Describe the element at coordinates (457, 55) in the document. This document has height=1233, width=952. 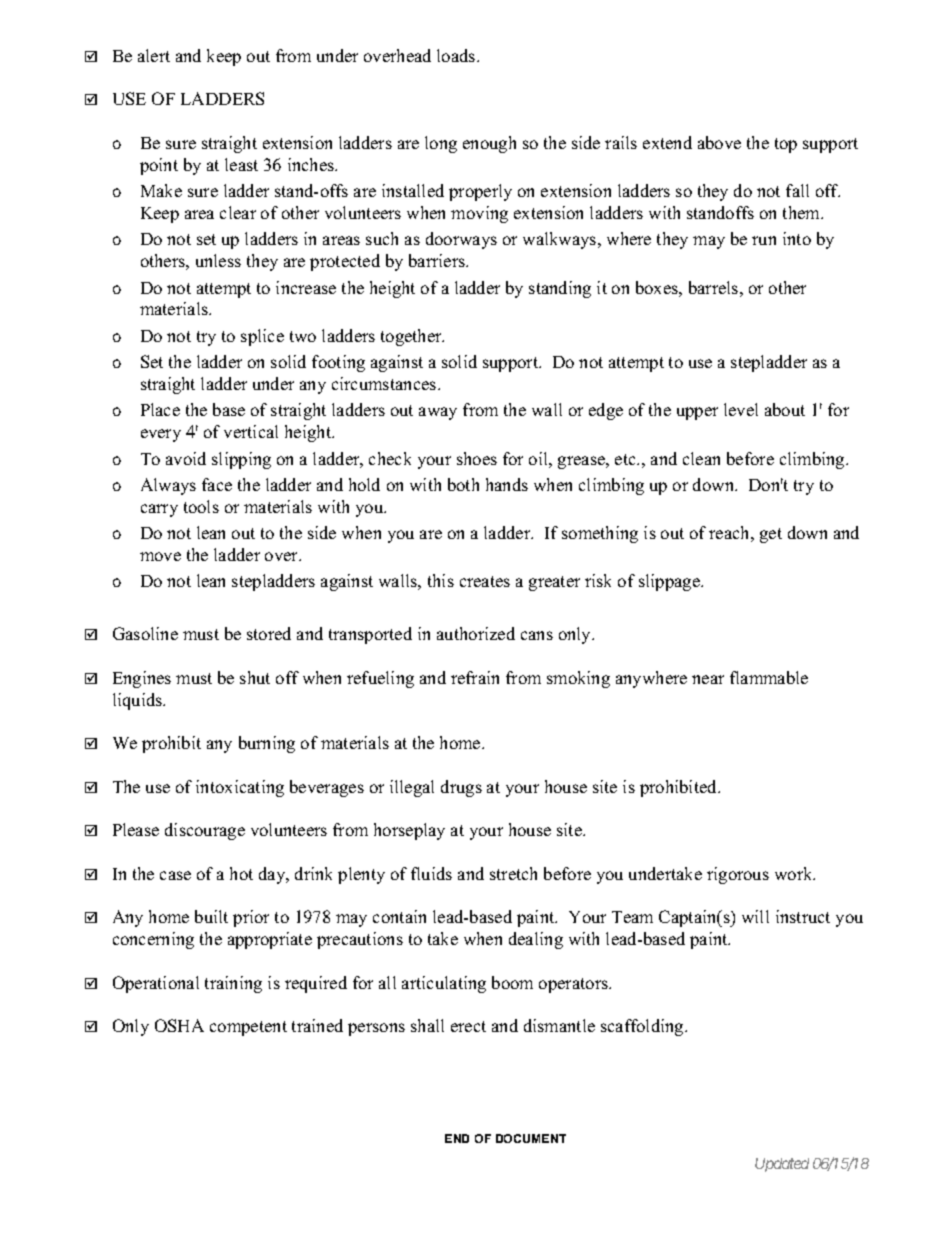
I see `loads` at that location.
